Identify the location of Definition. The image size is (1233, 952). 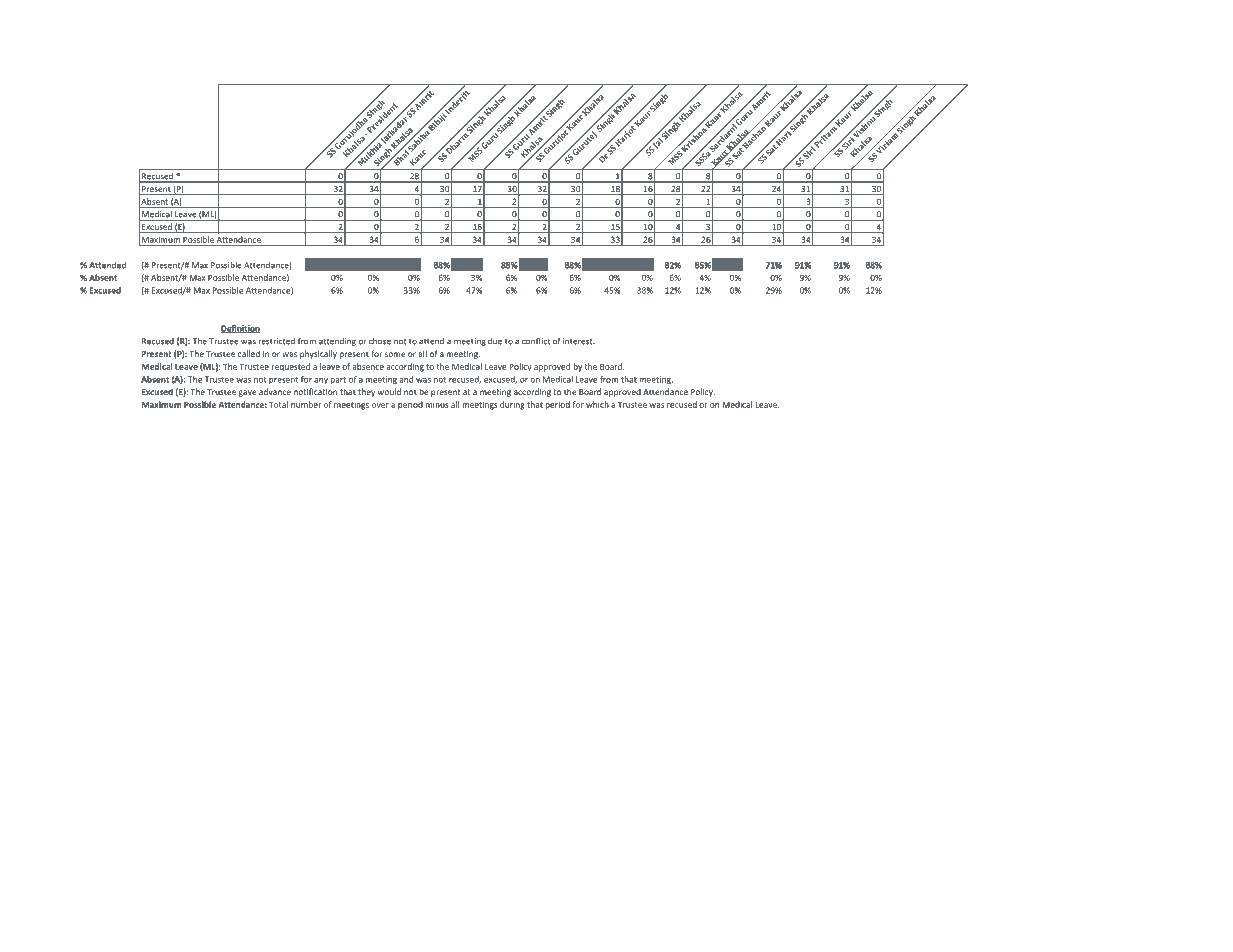
(240, 329).
